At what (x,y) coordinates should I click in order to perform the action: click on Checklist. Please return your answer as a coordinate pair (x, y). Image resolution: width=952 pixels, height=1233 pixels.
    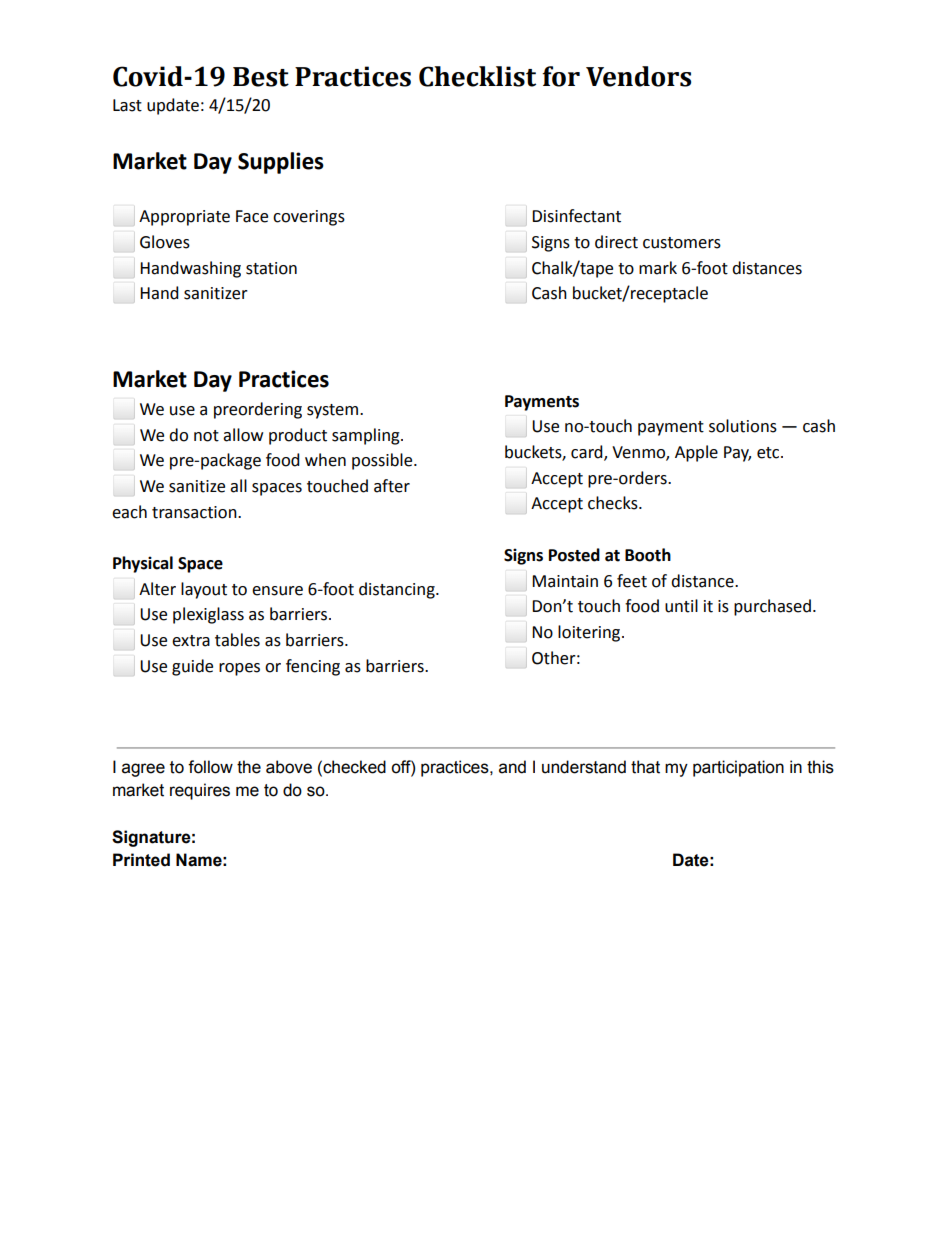
    Looking at the image, I should click on (477, 76).
